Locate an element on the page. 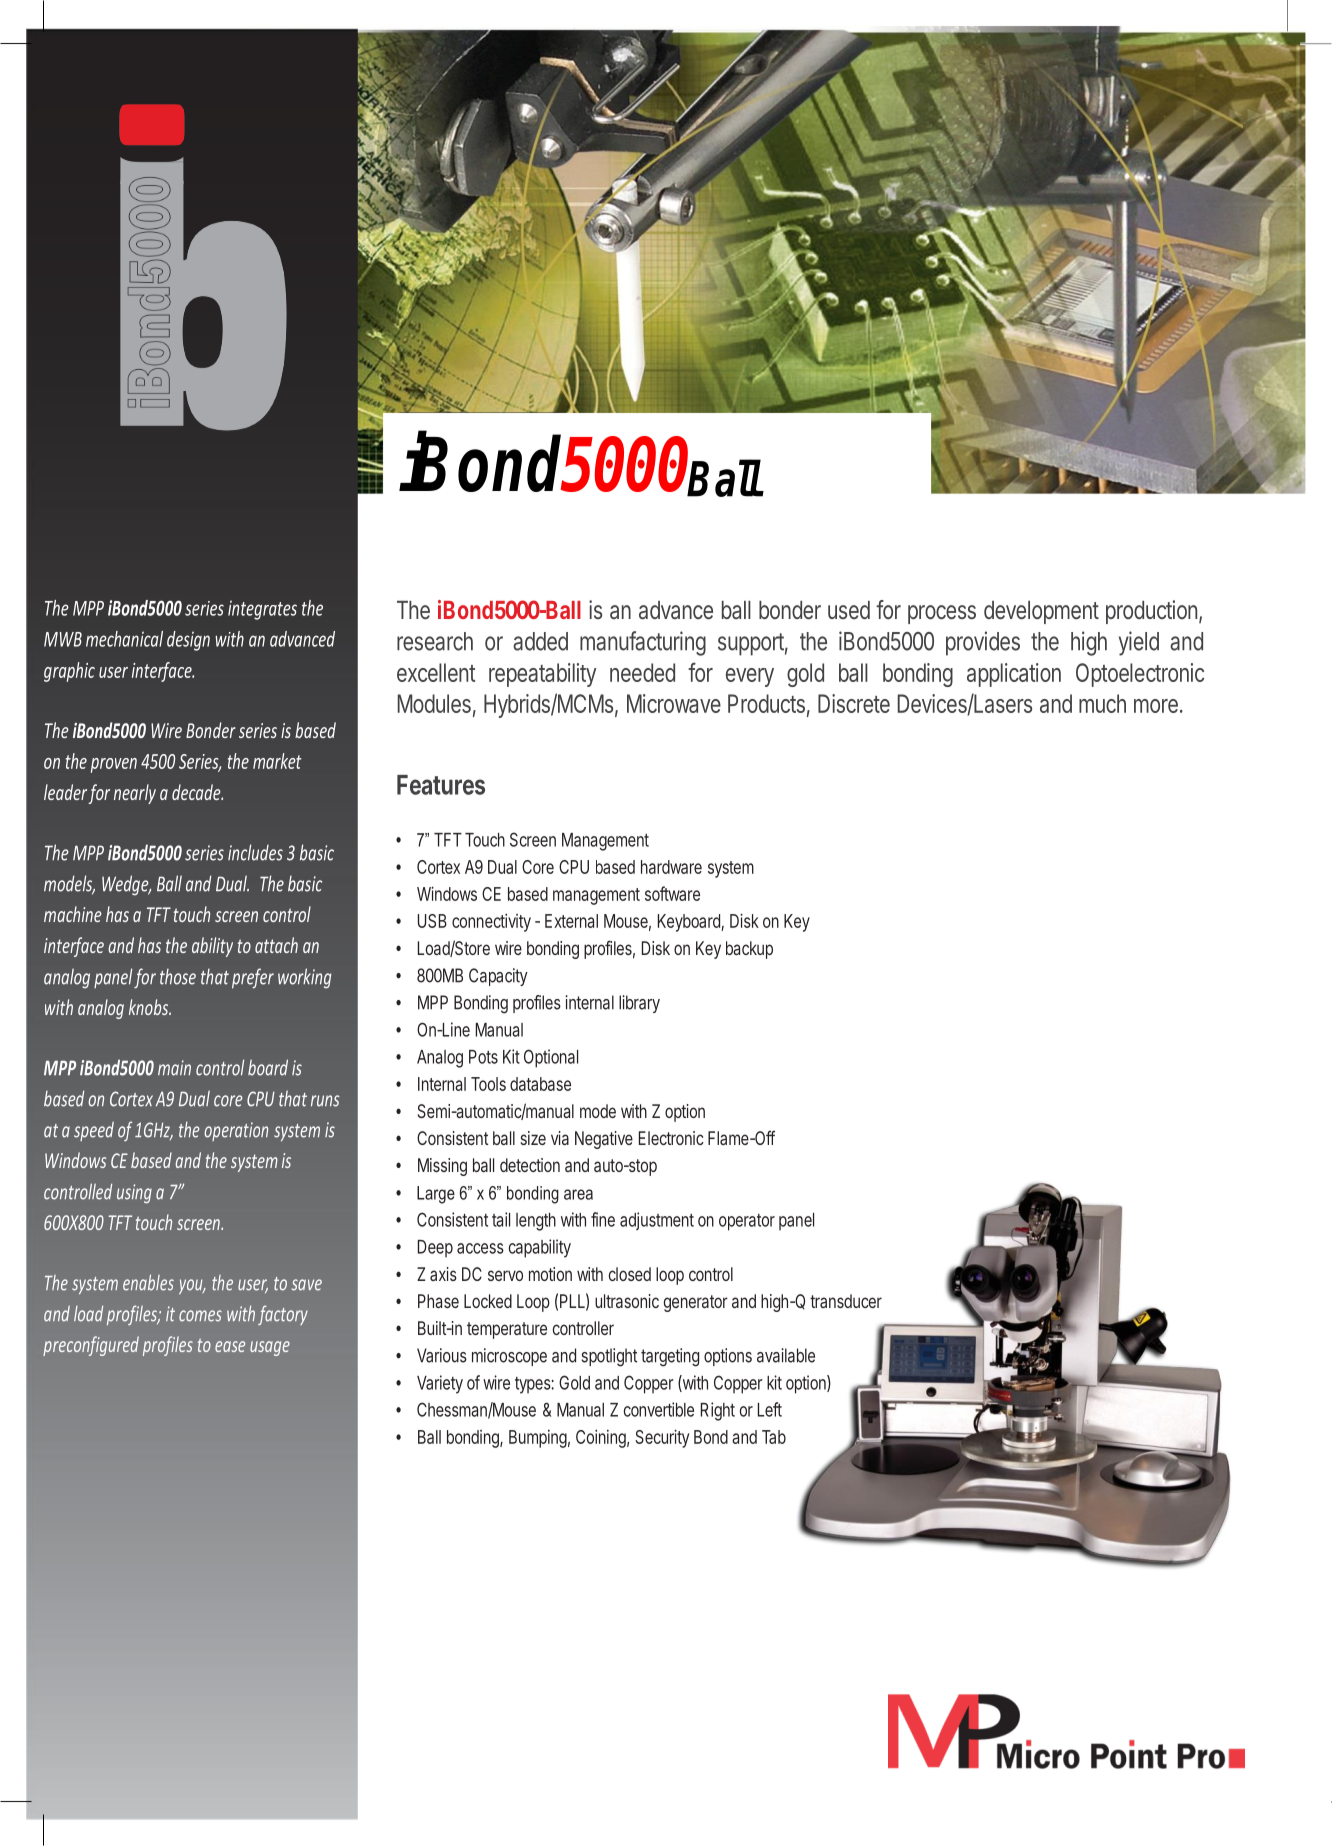 This image has height=1846, width=1333. design is located at coordinates (188, 641).
